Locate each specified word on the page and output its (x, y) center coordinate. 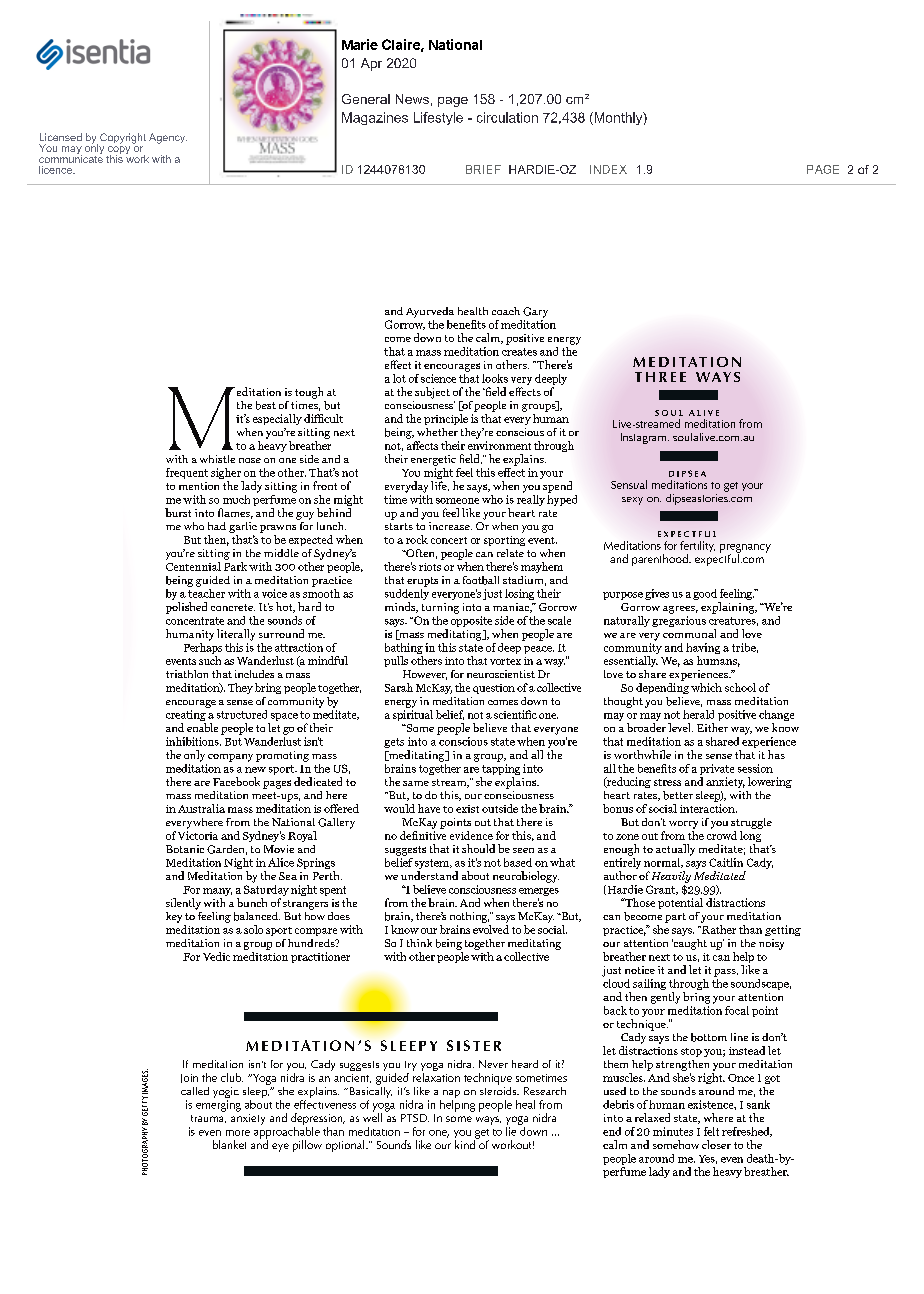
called (195, 1091)
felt (711, 1131)
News (412, 99)
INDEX (608, 169)
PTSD (415, 1118)
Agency (168, 138)
